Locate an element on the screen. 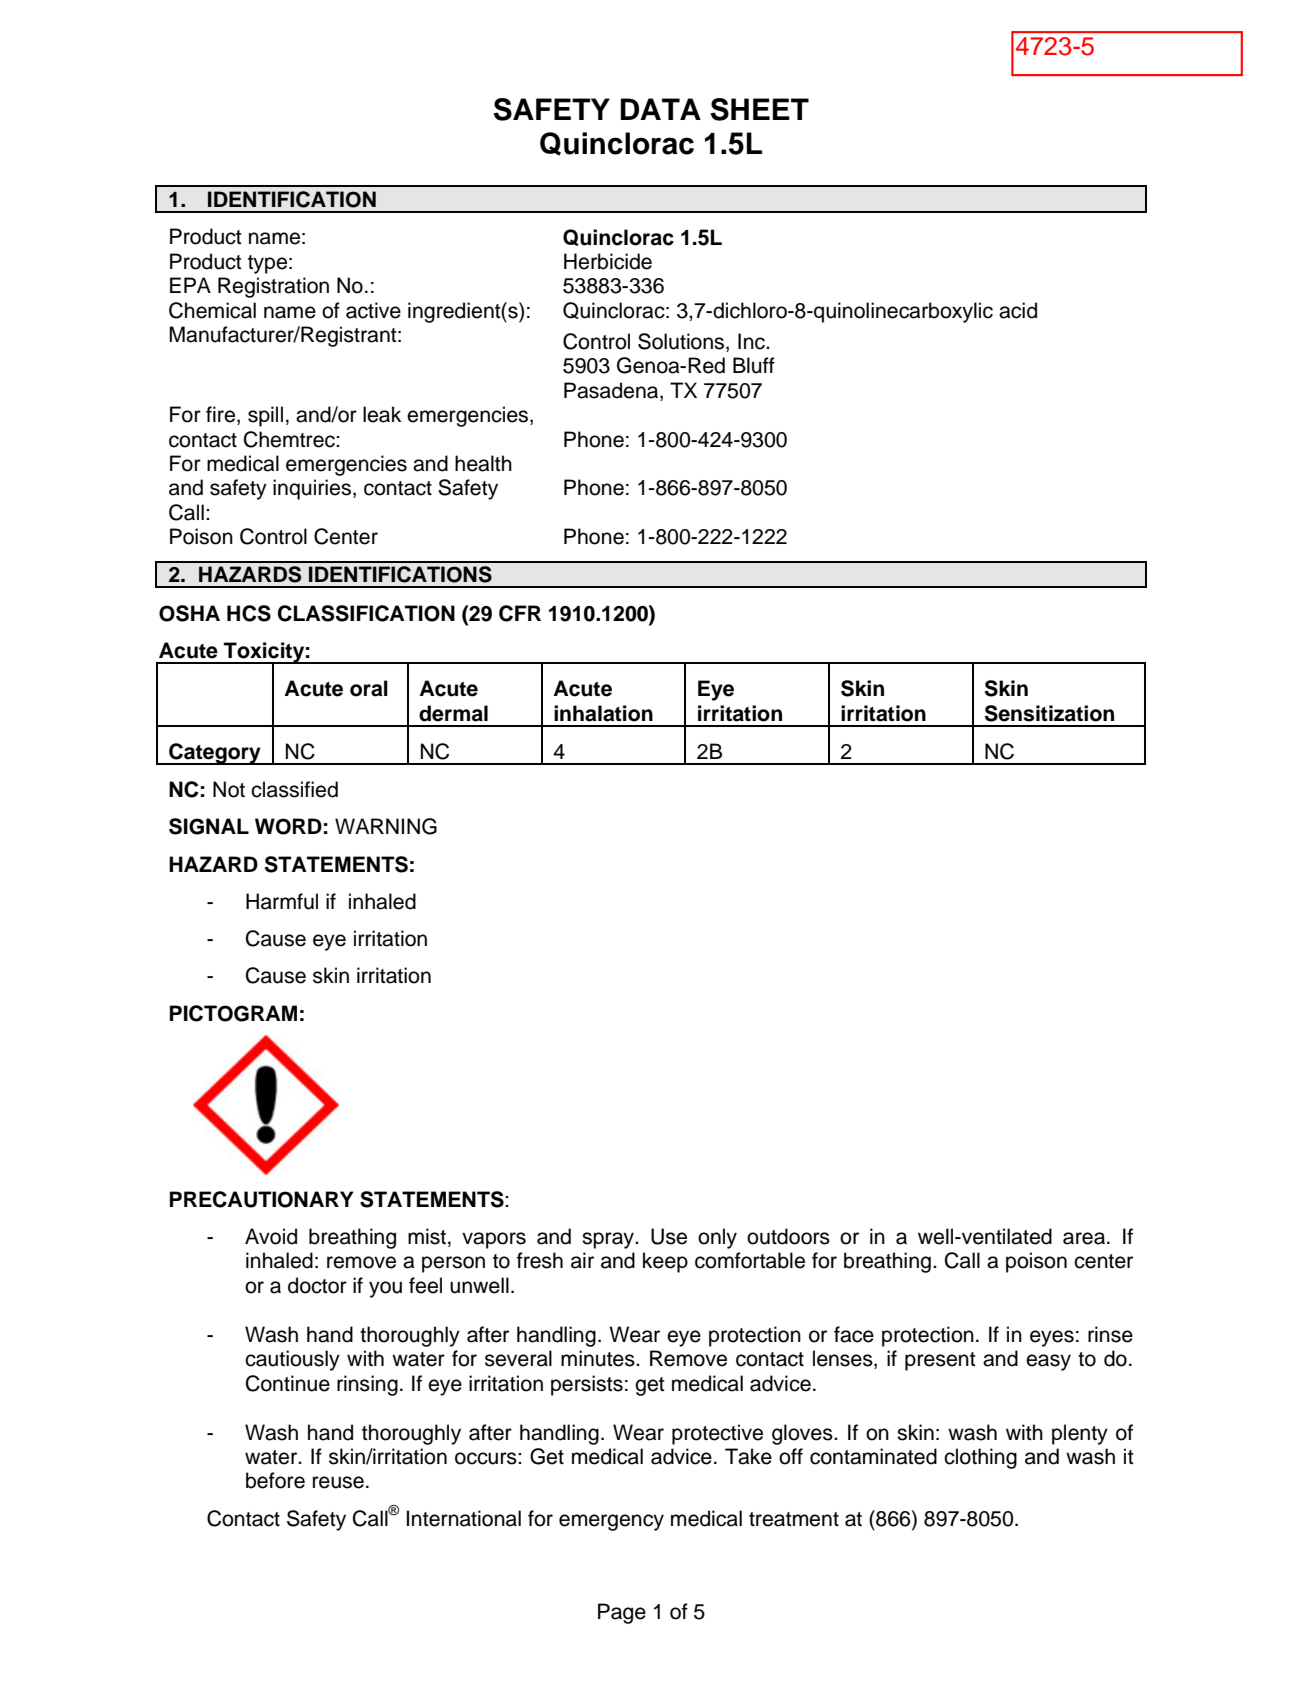 The image size is (1302, 1685). Sensitization is located at coordinates (1049, 713).
